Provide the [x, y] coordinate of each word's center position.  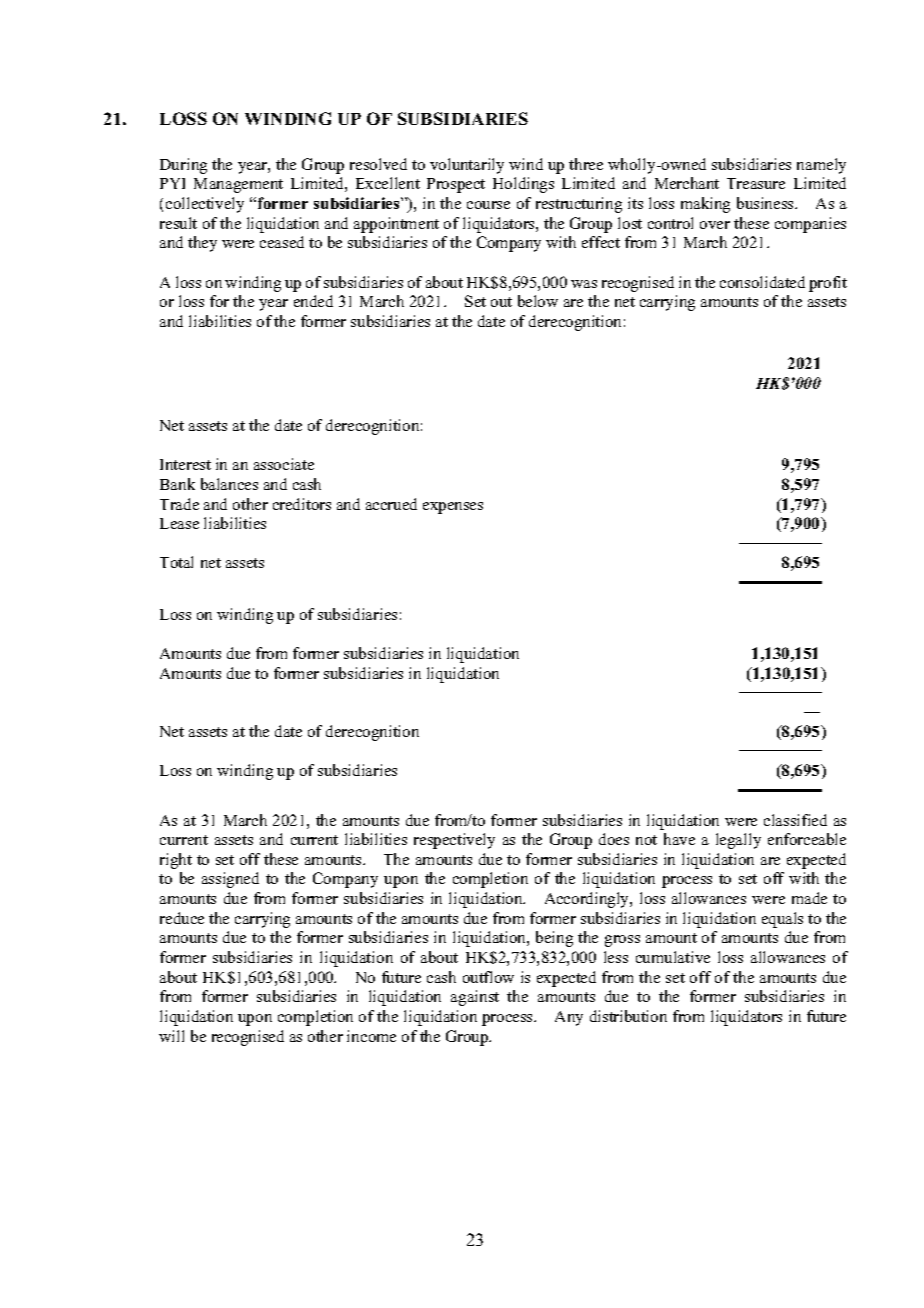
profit [828, 284]
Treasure [756, 183]
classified [795, 820]
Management [238, 185]
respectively [454, 841]
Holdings [523, 185]
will [171, 1036]
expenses [453, 508]
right [176, 861]
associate [284, 464]
